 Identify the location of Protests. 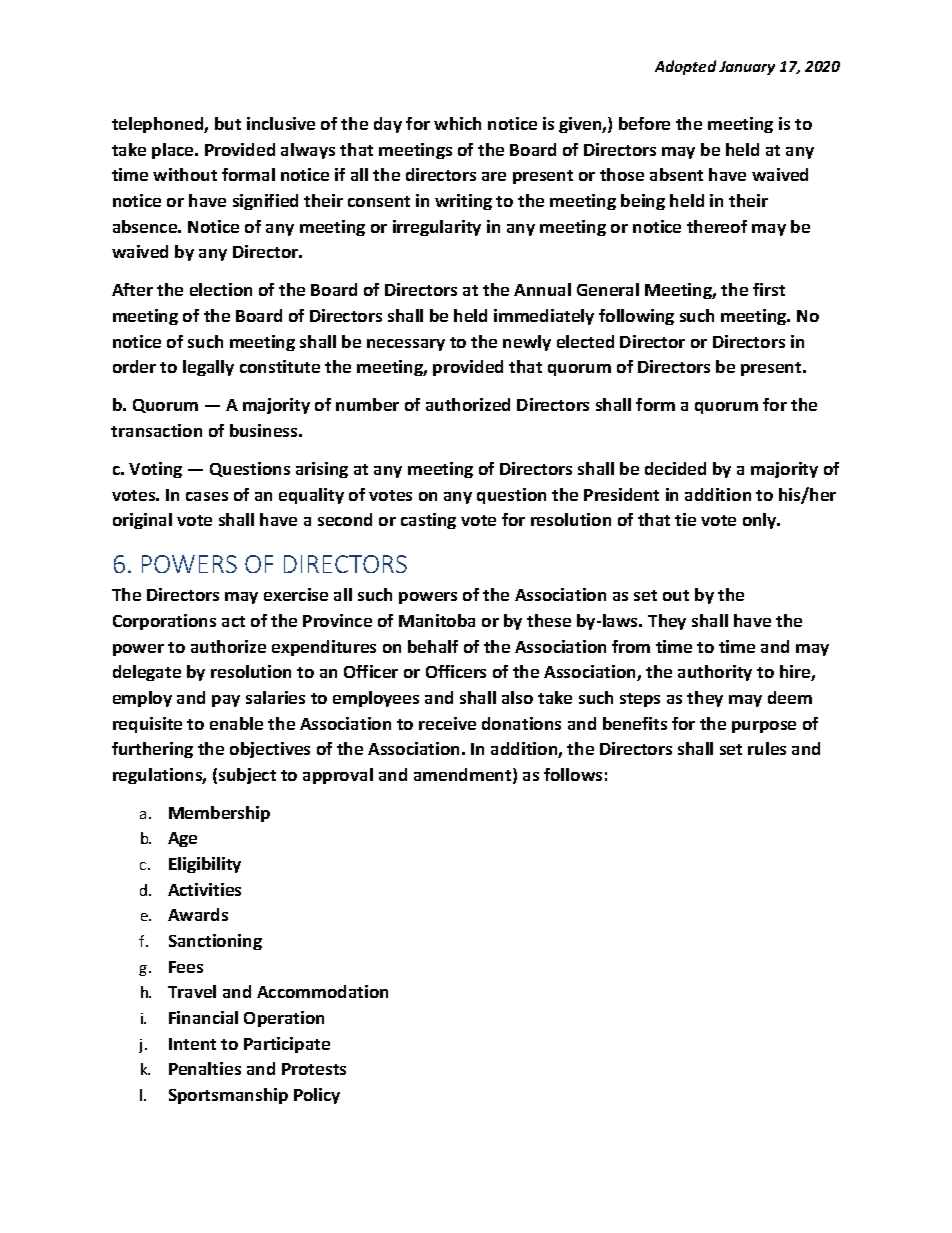
(314, 1069).
